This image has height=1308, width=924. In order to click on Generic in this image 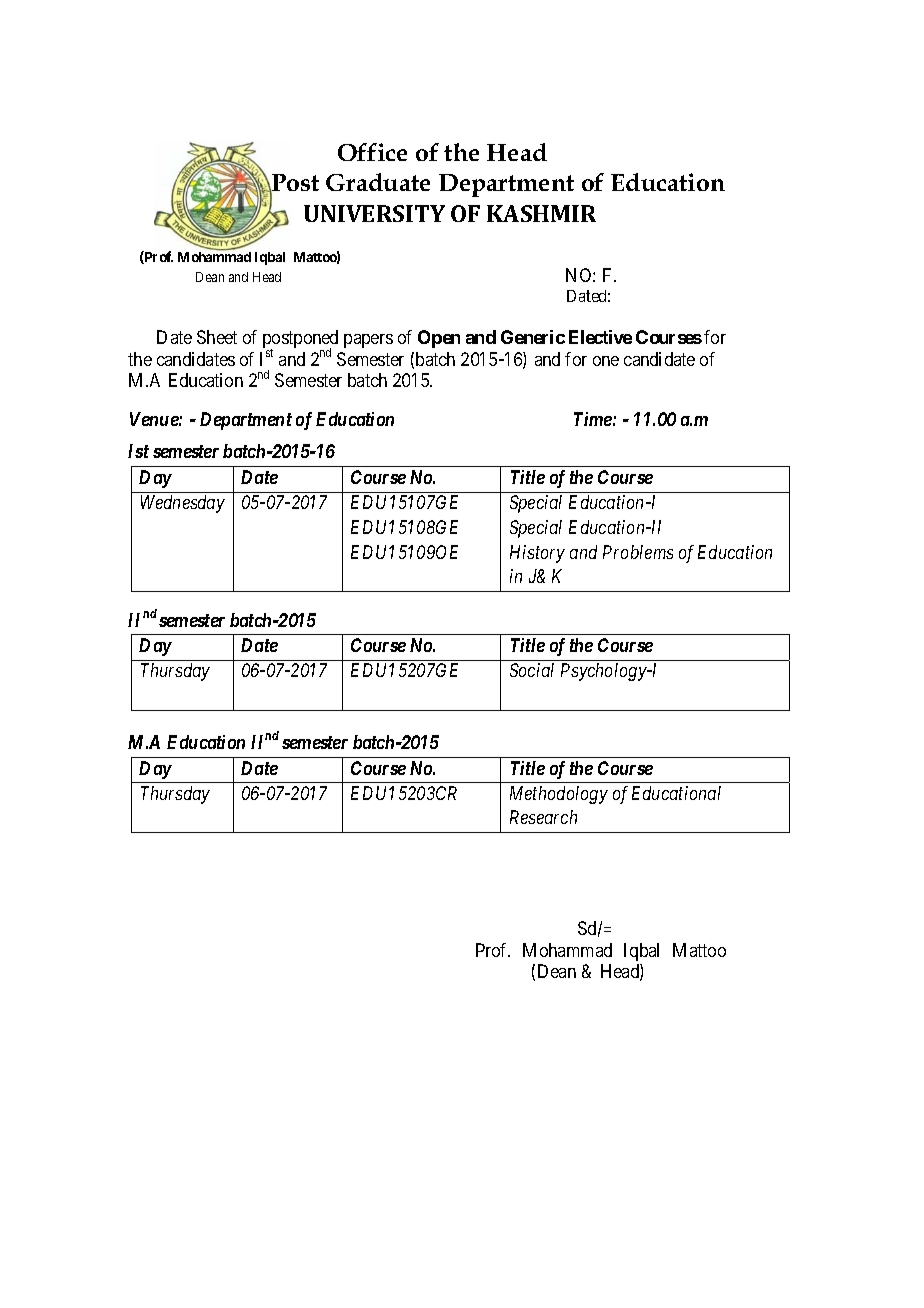, I will do `click(533, 337)`.
